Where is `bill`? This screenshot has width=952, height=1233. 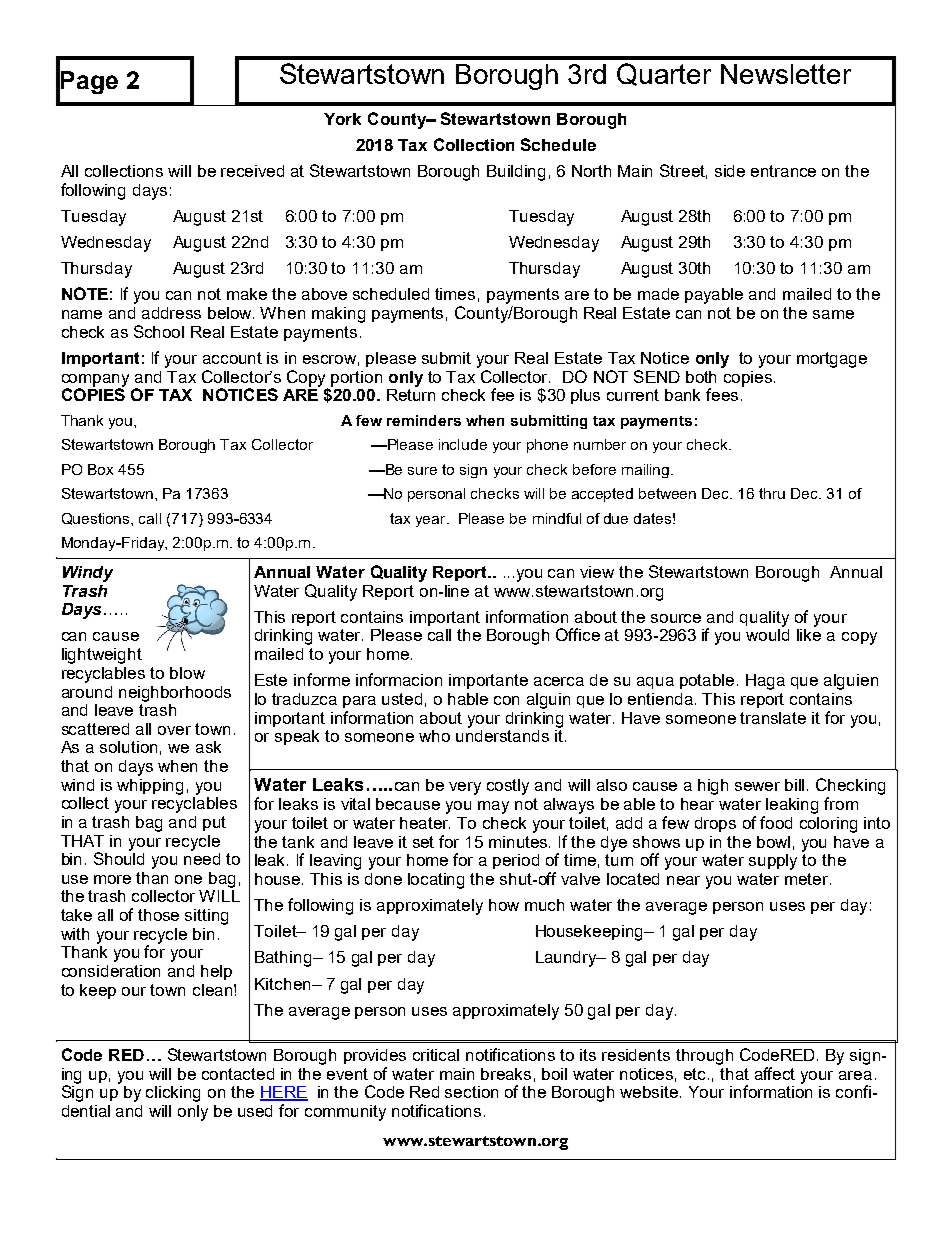 bill is located at coordinates (794, 785).
